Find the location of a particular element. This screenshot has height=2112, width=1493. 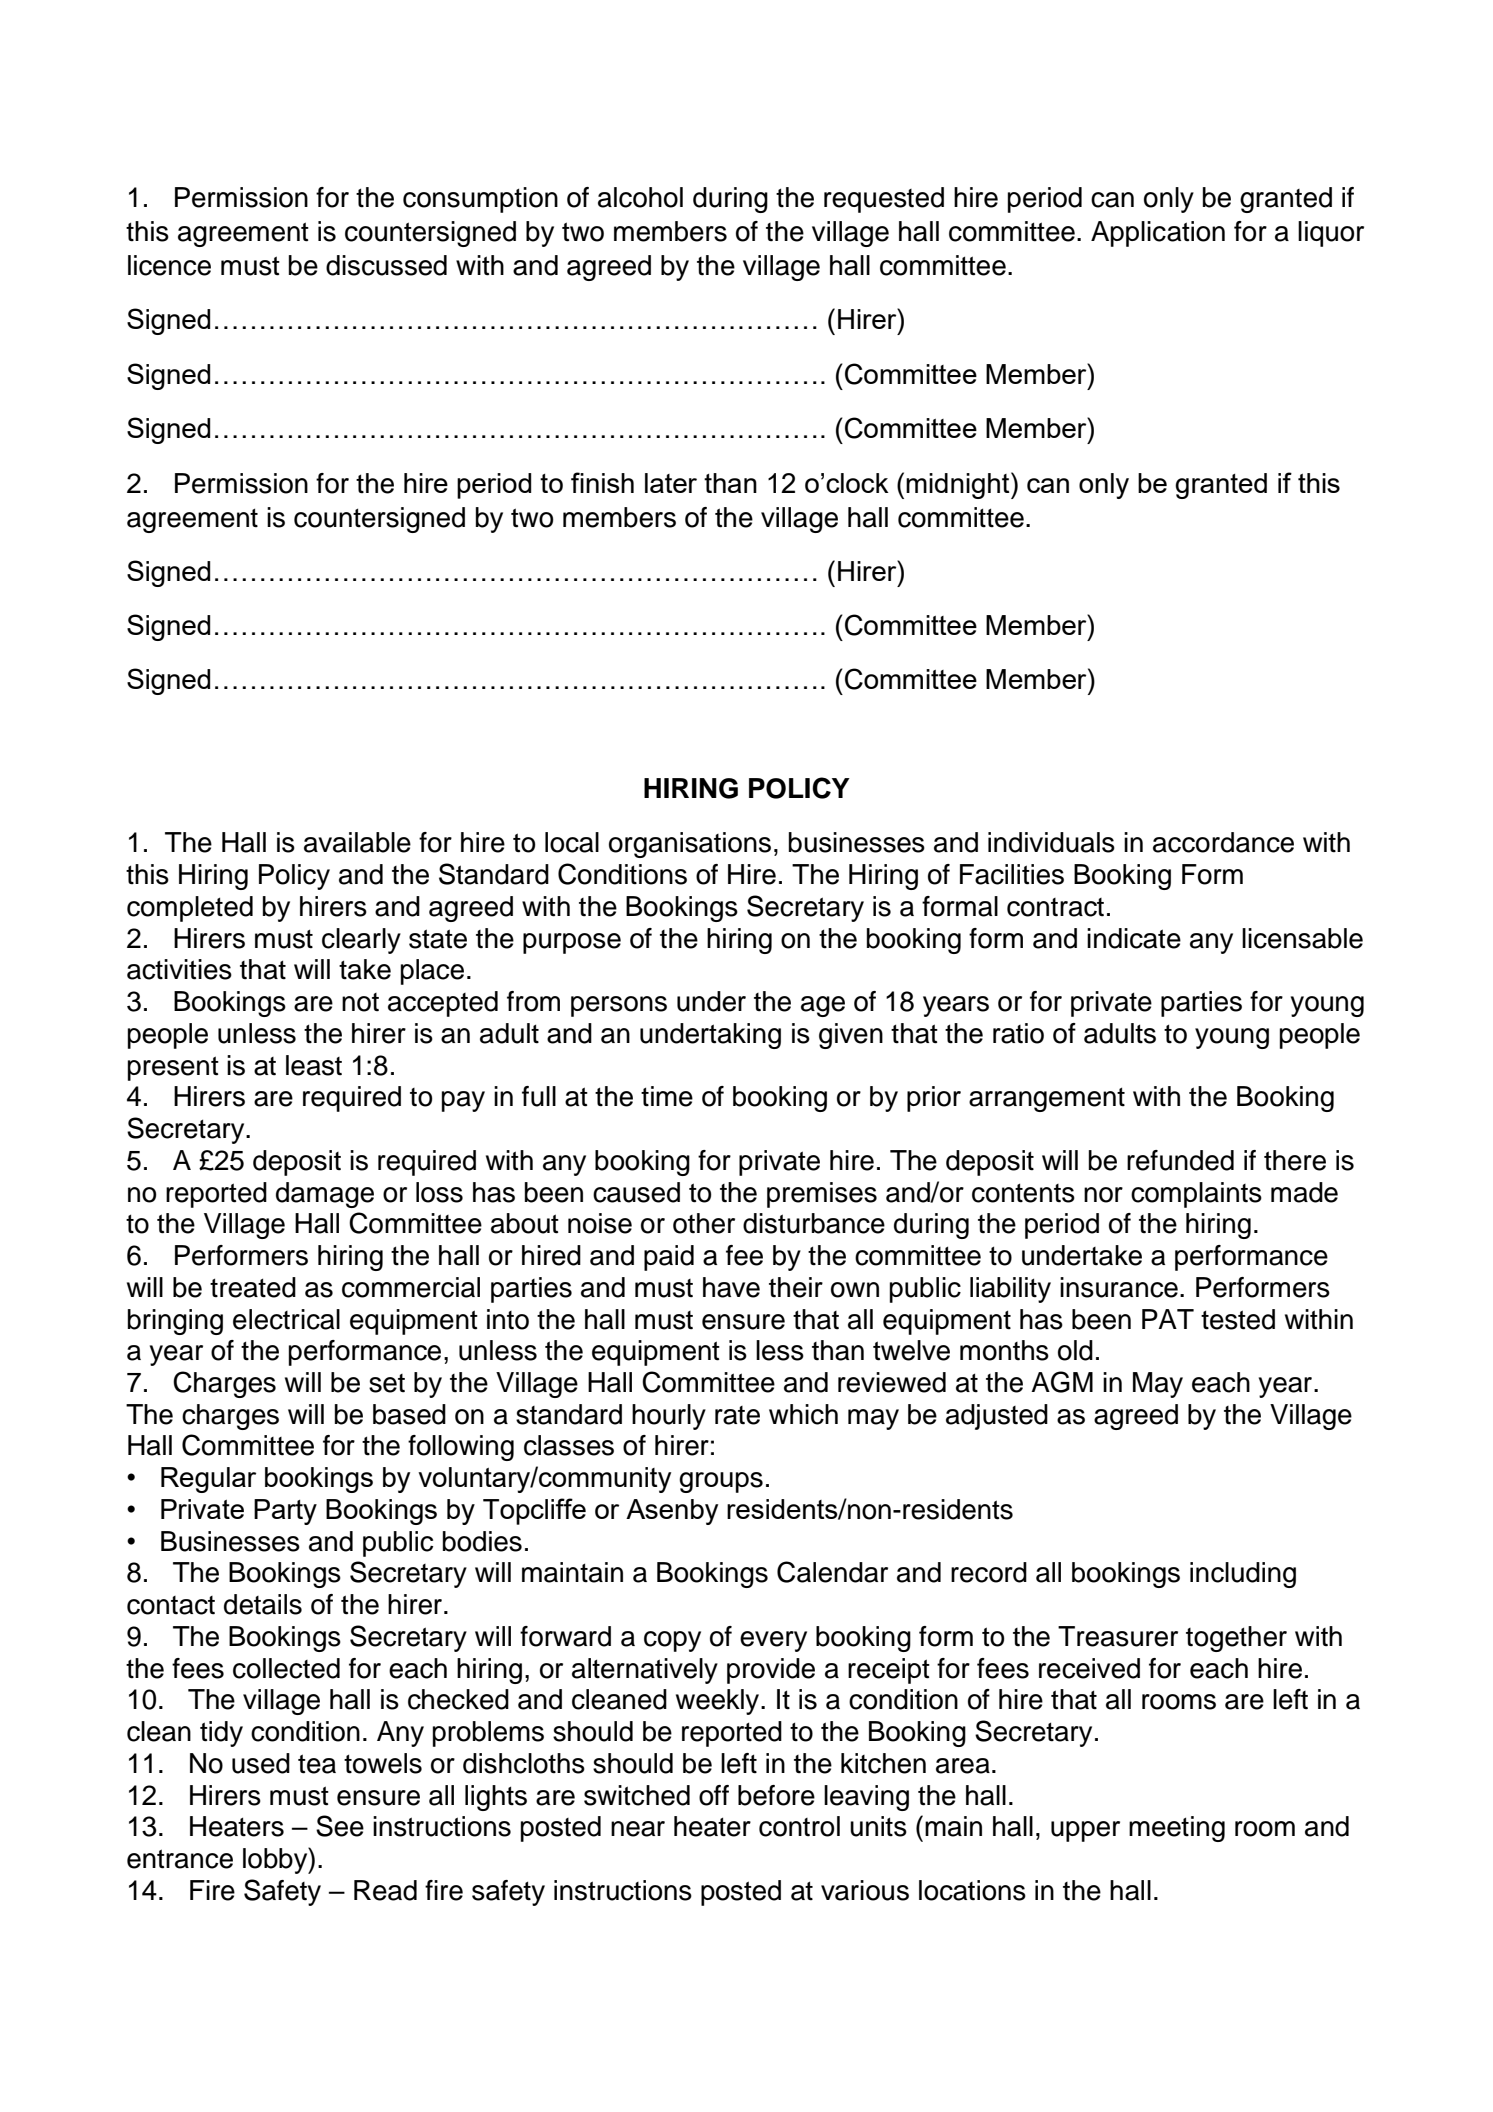

AGM is located at coordinates (1062, 1382).
